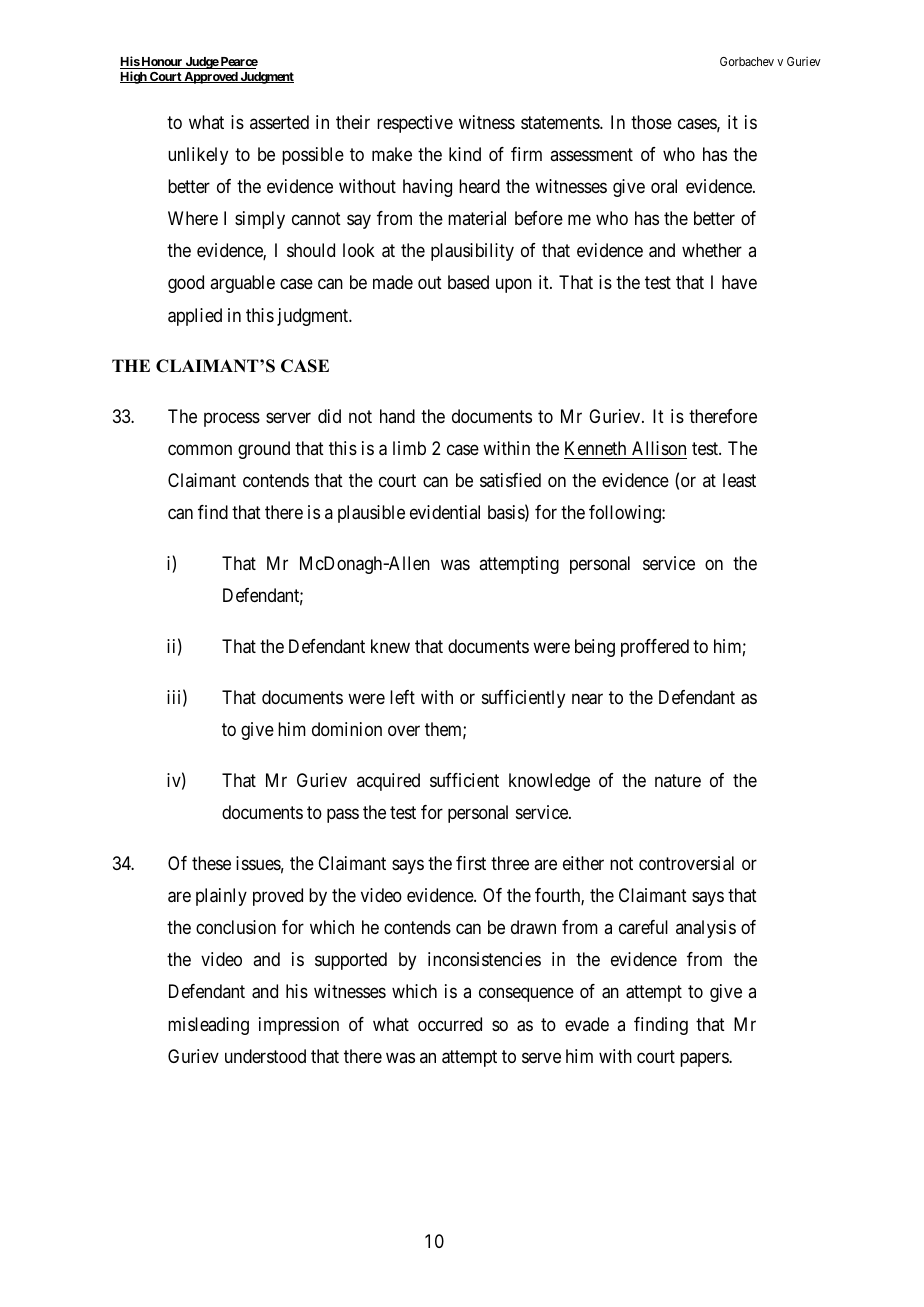 This document has width=924, height=1307. I want to click on evidential, so click(445, 512).
